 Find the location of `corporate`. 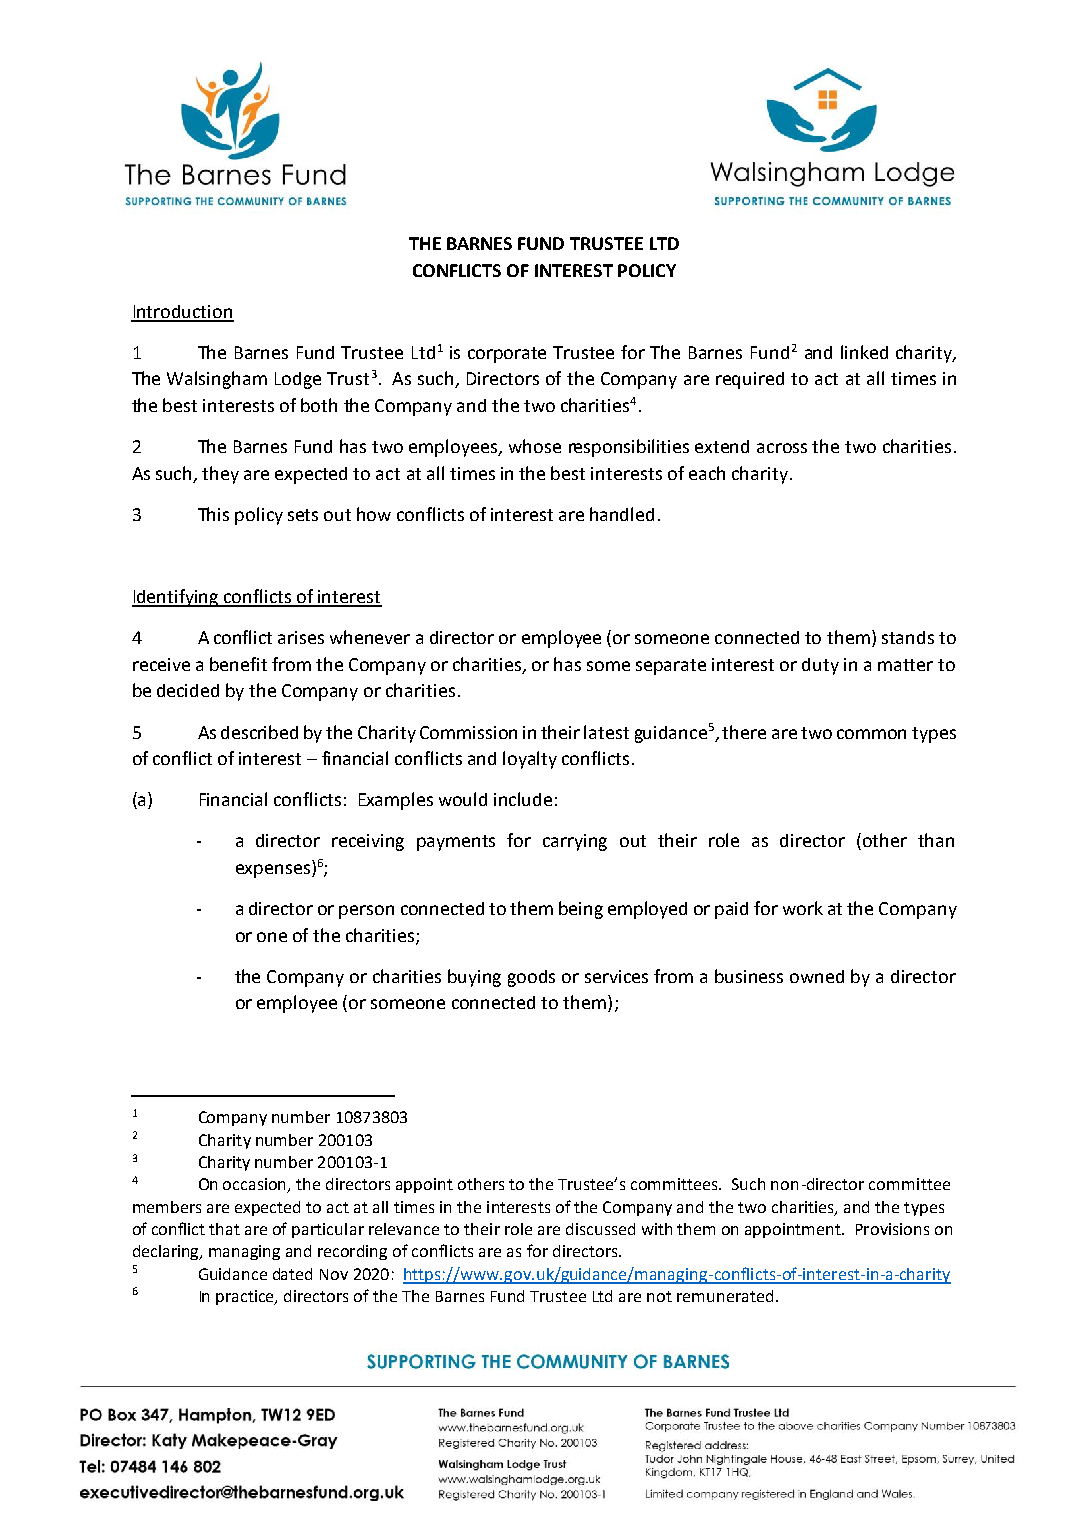

corporate is located at coordinates (507, 355).
